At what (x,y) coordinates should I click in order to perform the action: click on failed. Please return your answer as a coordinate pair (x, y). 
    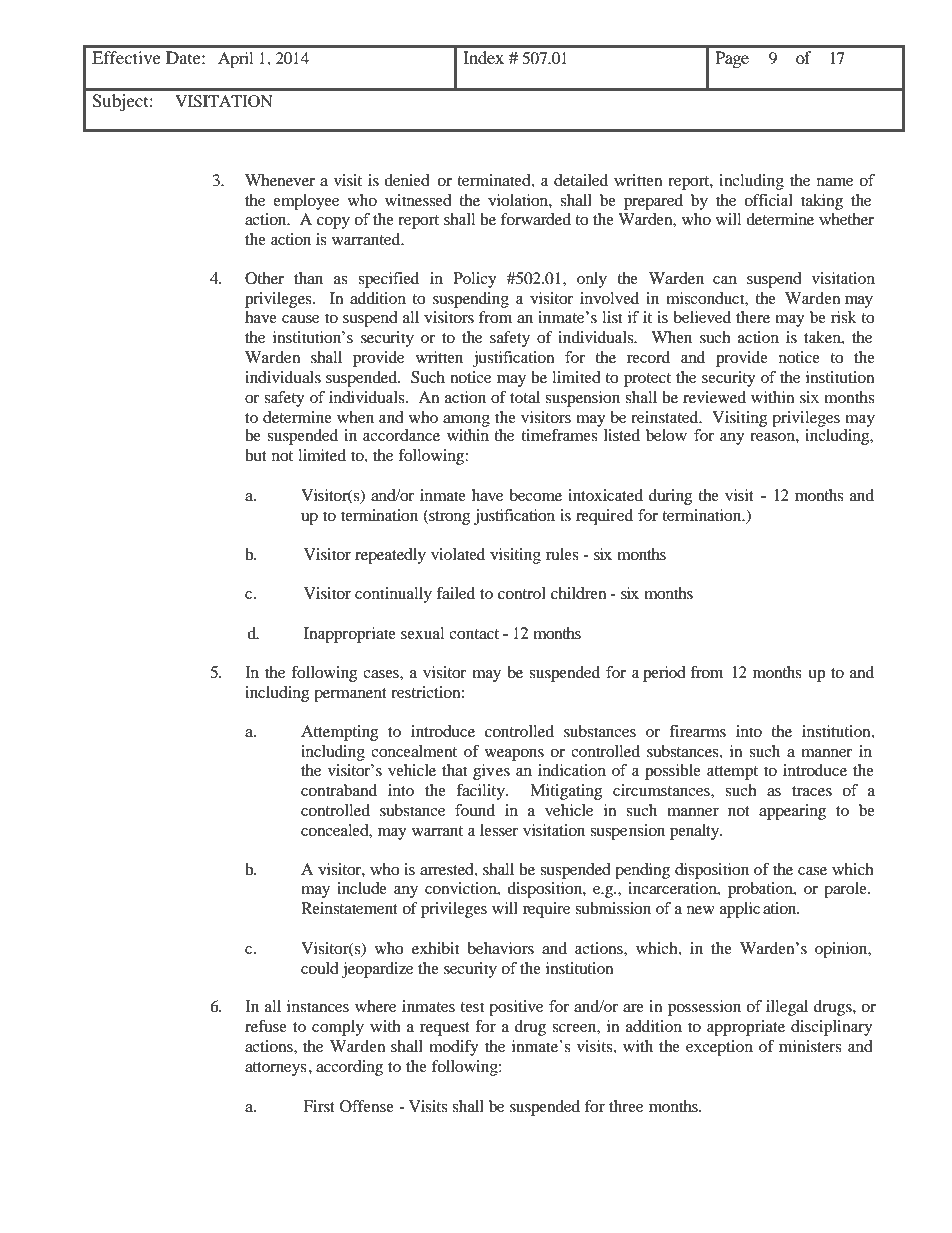
    Looking at the image, I should click on (455, 593).
